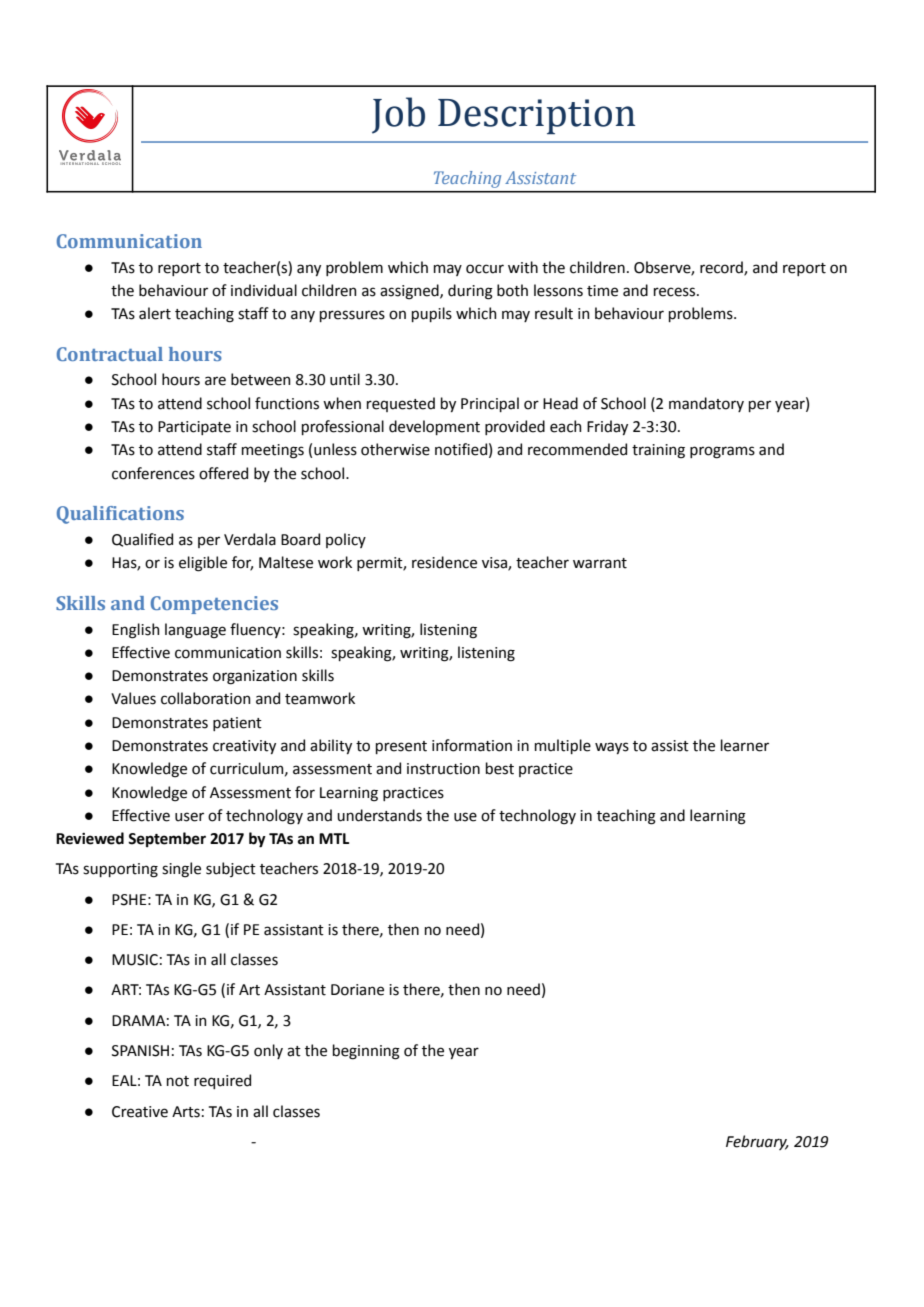  I want to click on are, so click(215, 381).
